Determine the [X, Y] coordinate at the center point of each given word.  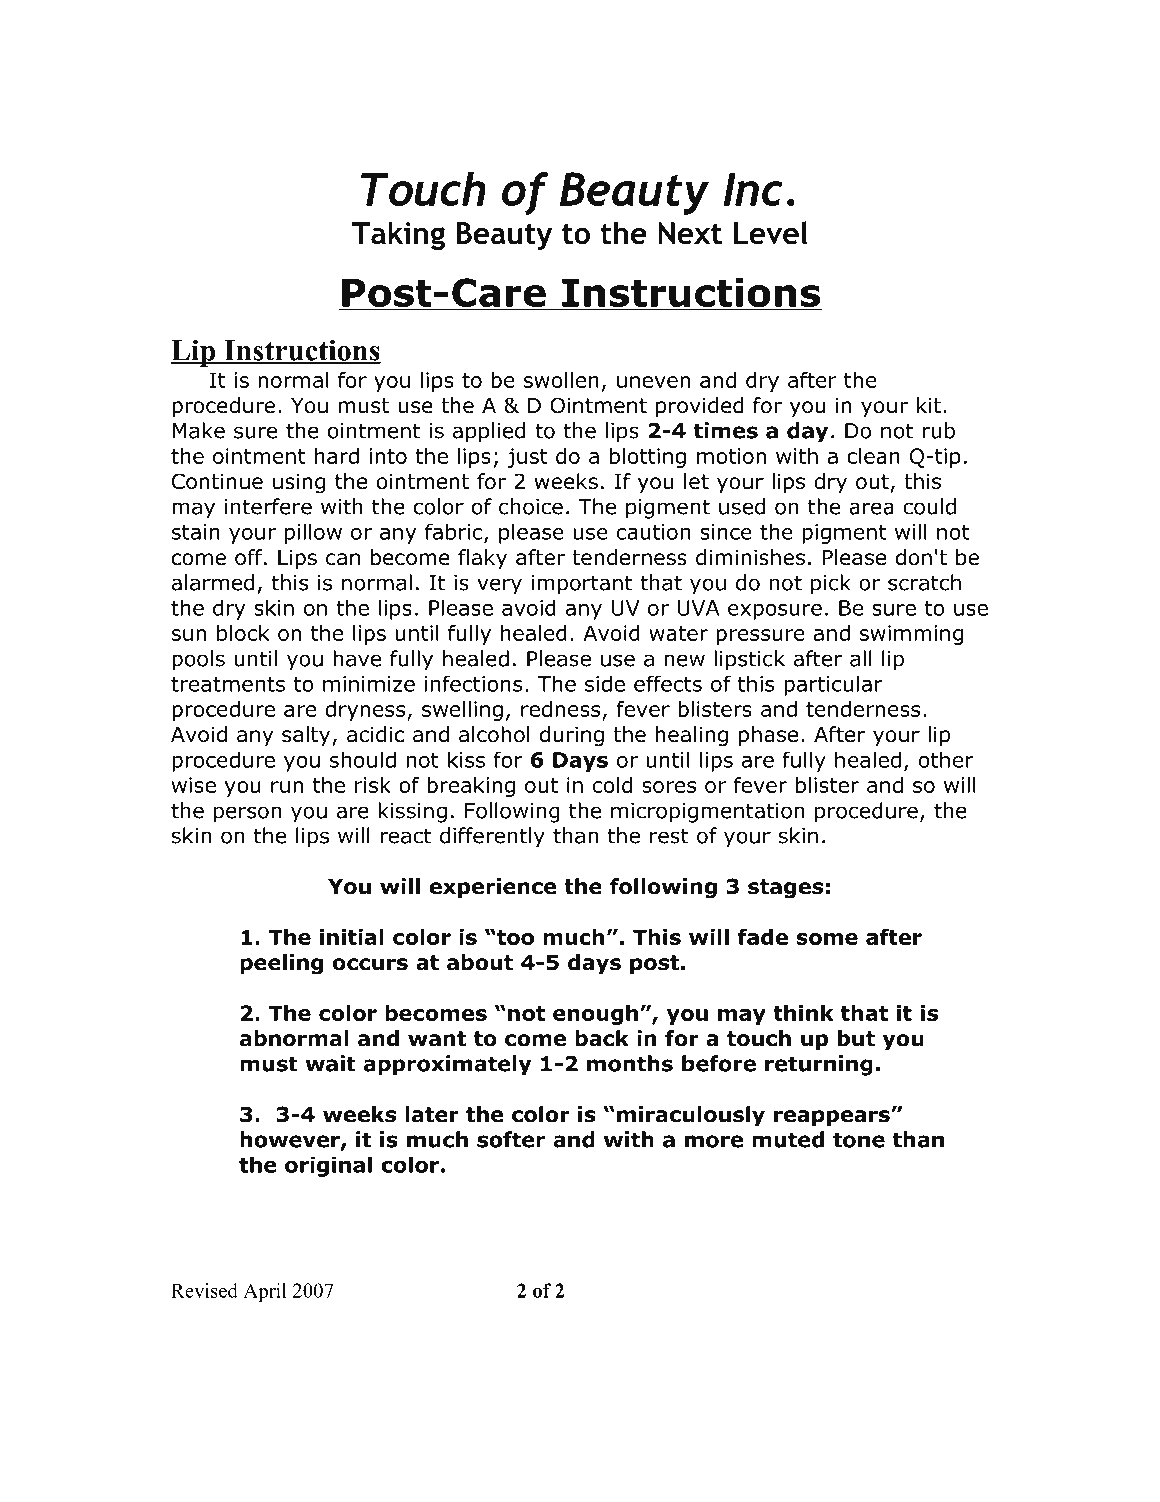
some [827, 939]
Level [771, 233]
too [514, 937]
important [581, 585]
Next [690, 233]
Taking [398, 236]
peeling [281, 964]
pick [831, 584]
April [265, 1292]
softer [511, 1139]
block [243, 633]
